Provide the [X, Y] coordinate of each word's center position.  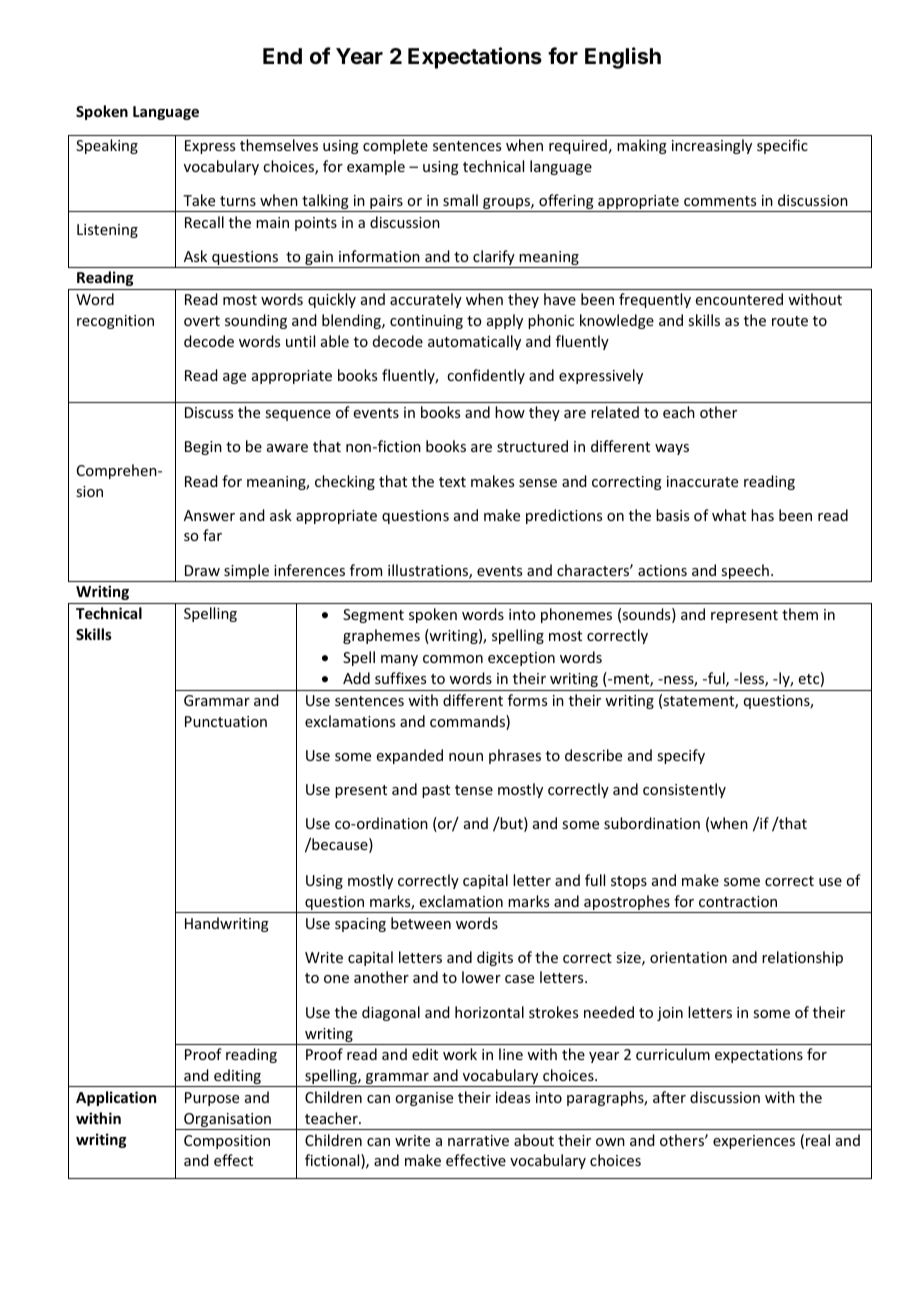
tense [474, 790]
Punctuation [226, 721]
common [453, 659]
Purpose [212, 1099]
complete [395, 146]
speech [745, 573]
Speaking [107, 146]
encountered [739, 299]
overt [202, 321]
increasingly [712, 146]
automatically [474, 342]
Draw [202, 570]
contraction [738, 901]
